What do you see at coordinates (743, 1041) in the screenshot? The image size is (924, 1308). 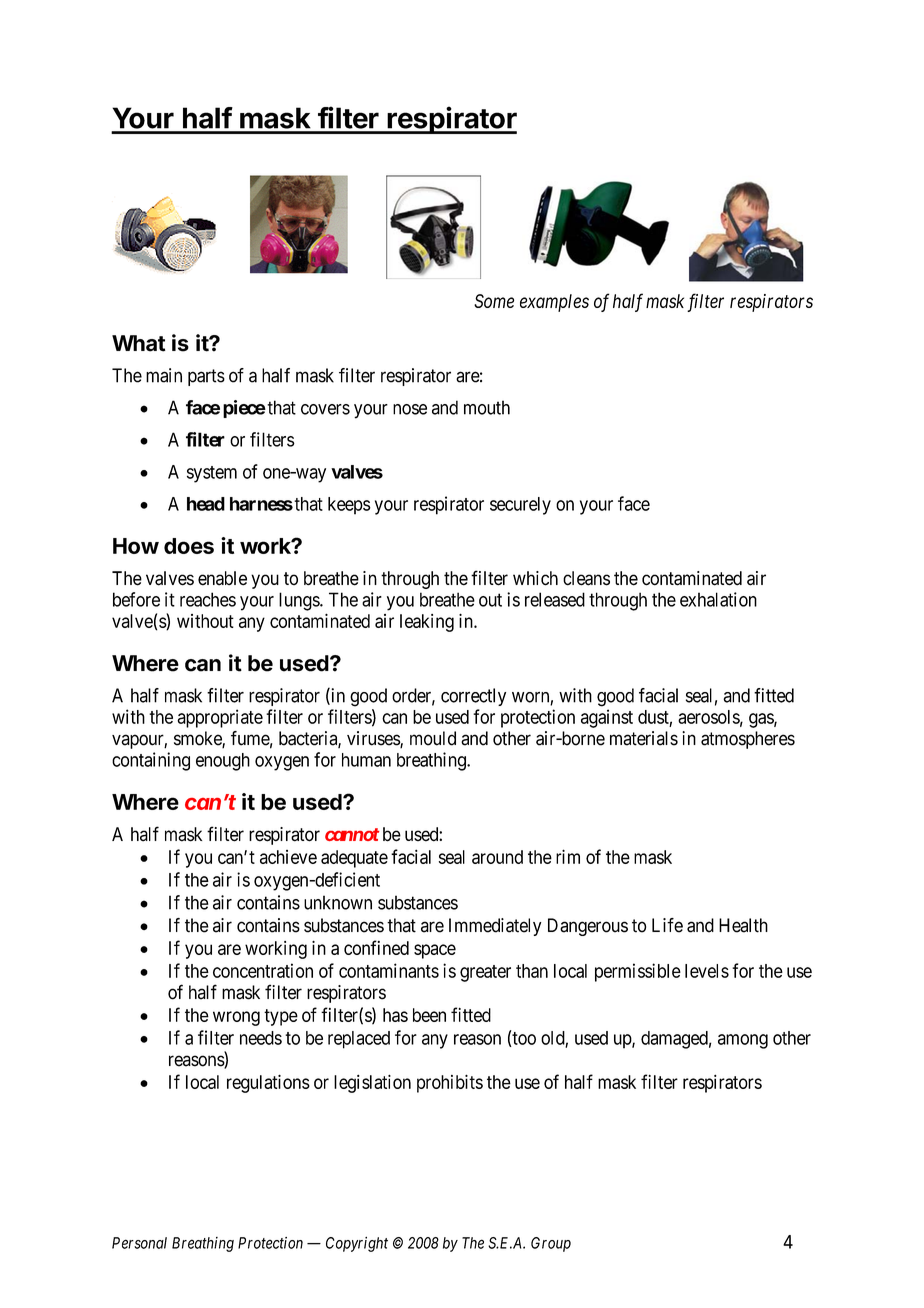 I see `among` at bounding box center [743, 1041].
